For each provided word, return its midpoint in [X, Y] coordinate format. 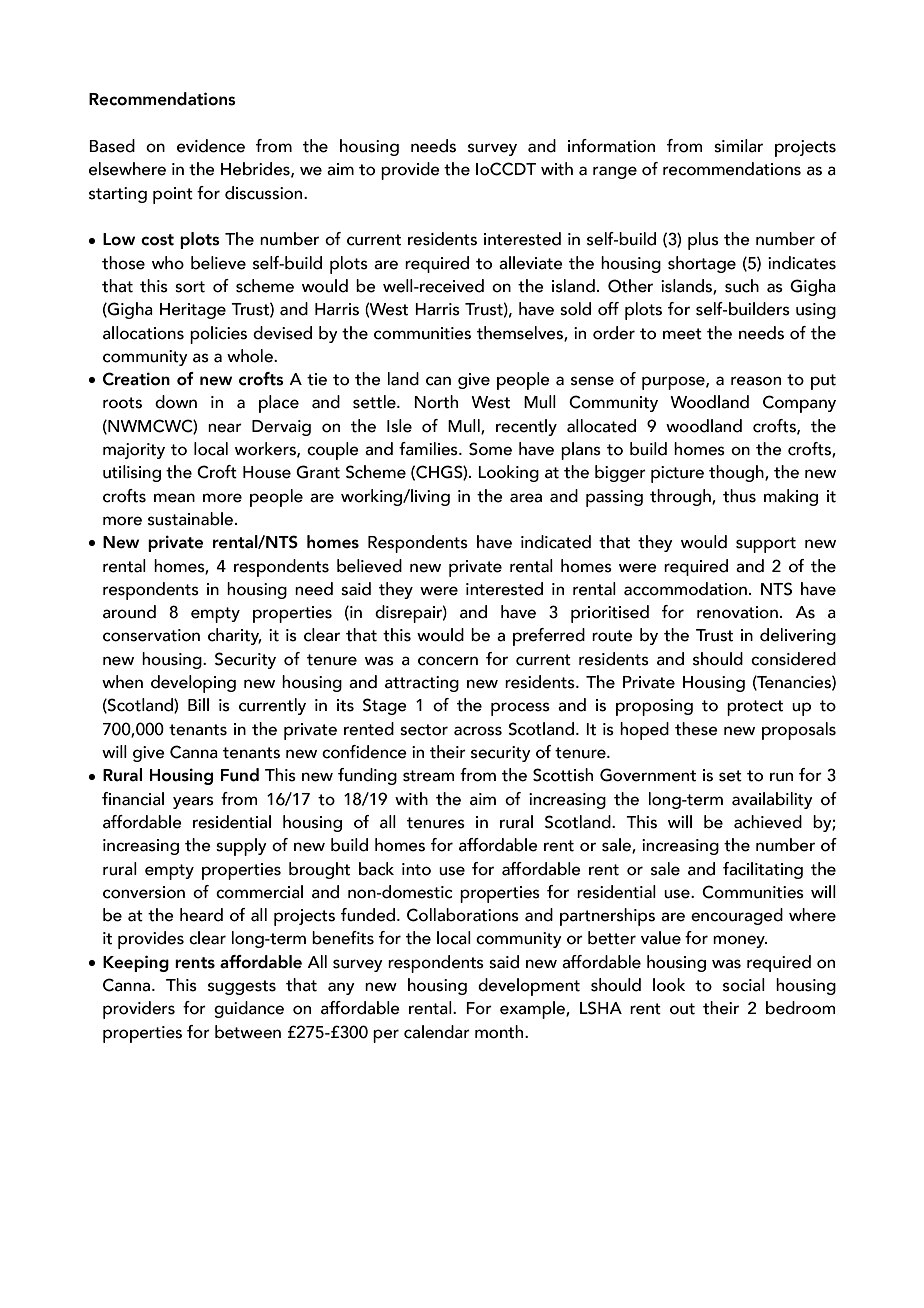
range [615, 172]
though [737, 473]
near [225, 428]
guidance [249, 1009]
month [500, 1032]
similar [738, 146]
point [173, 195]
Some [490, 449]
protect [755, 708]
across [478, 731]
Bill [198, 704]
